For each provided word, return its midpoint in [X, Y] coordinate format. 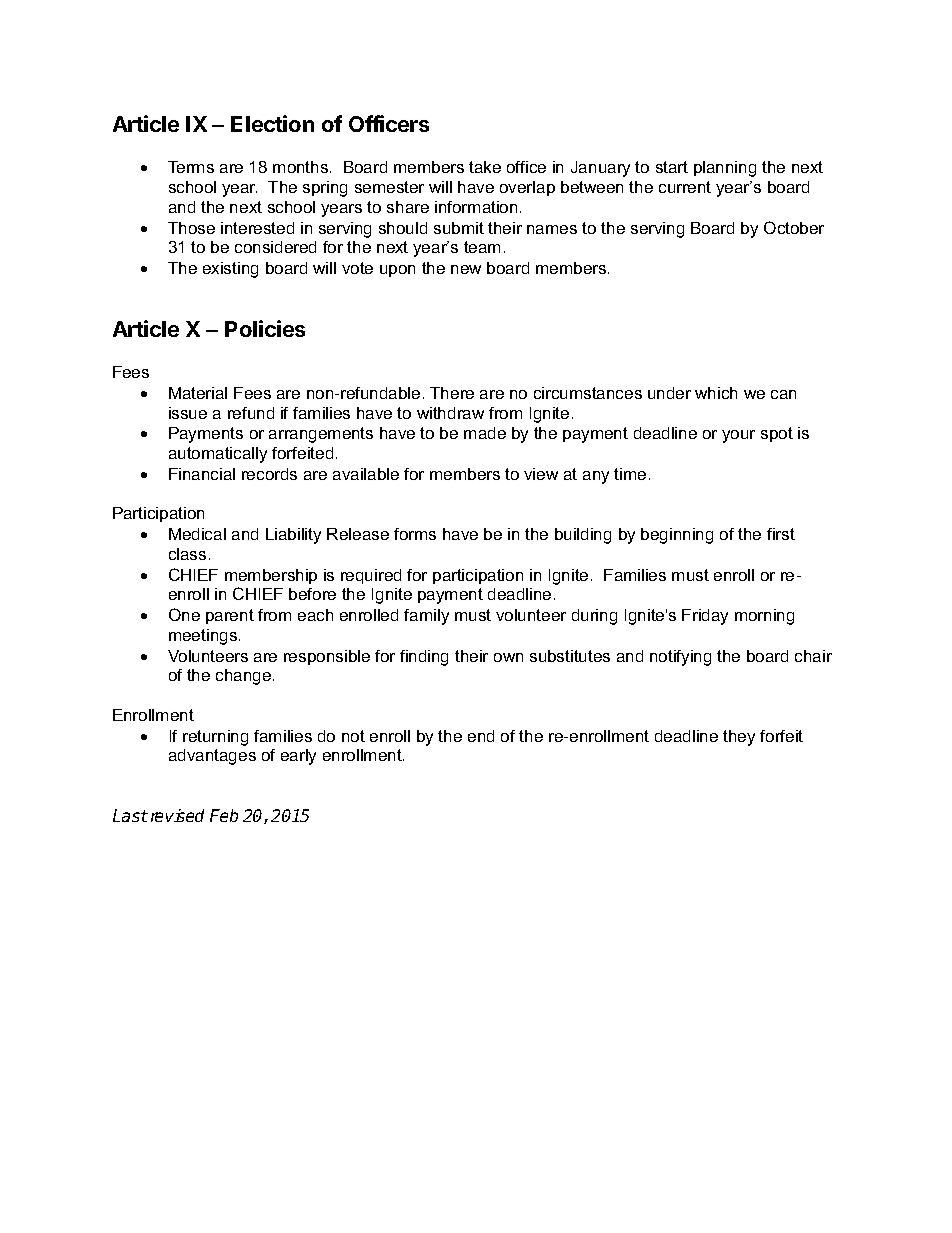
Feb [224, 815]
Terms [191, 167]
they [739, 738]
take [485, 167]
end [481, 736]
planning [725, 169]
